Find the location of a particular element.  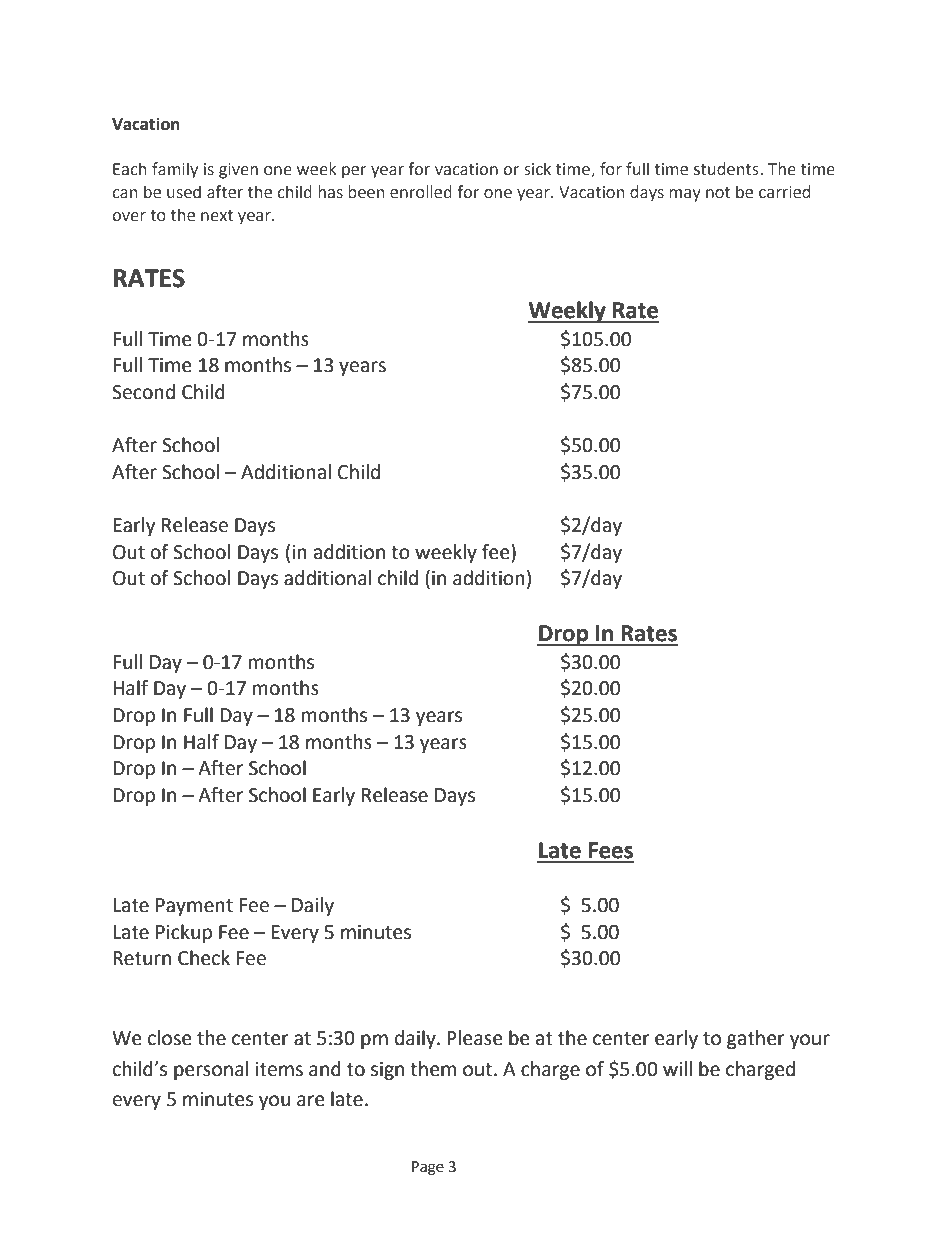

may is located at coordinates (685, 195).
